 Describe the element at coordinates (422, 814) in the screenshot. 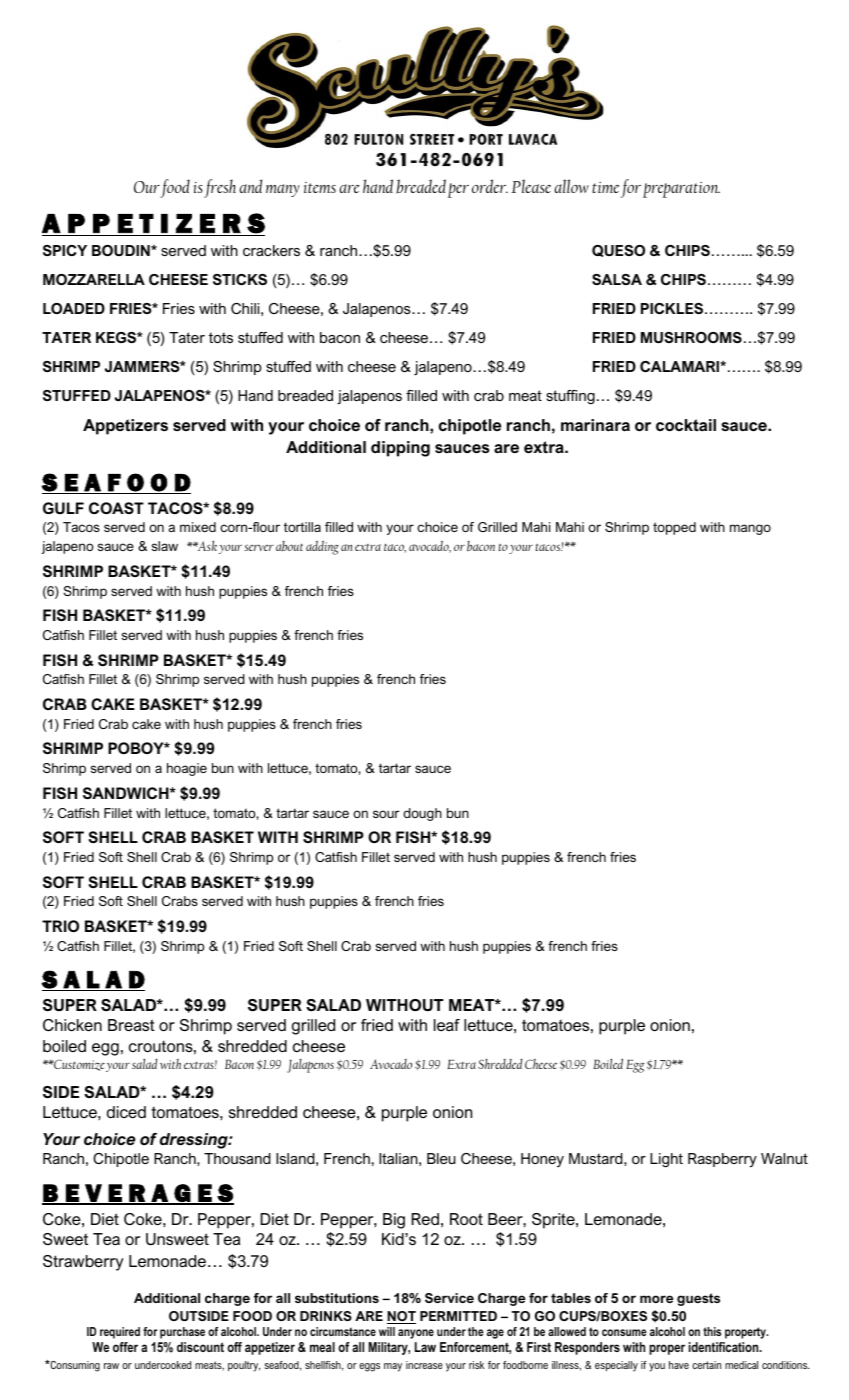

I see `dough` at that location.
